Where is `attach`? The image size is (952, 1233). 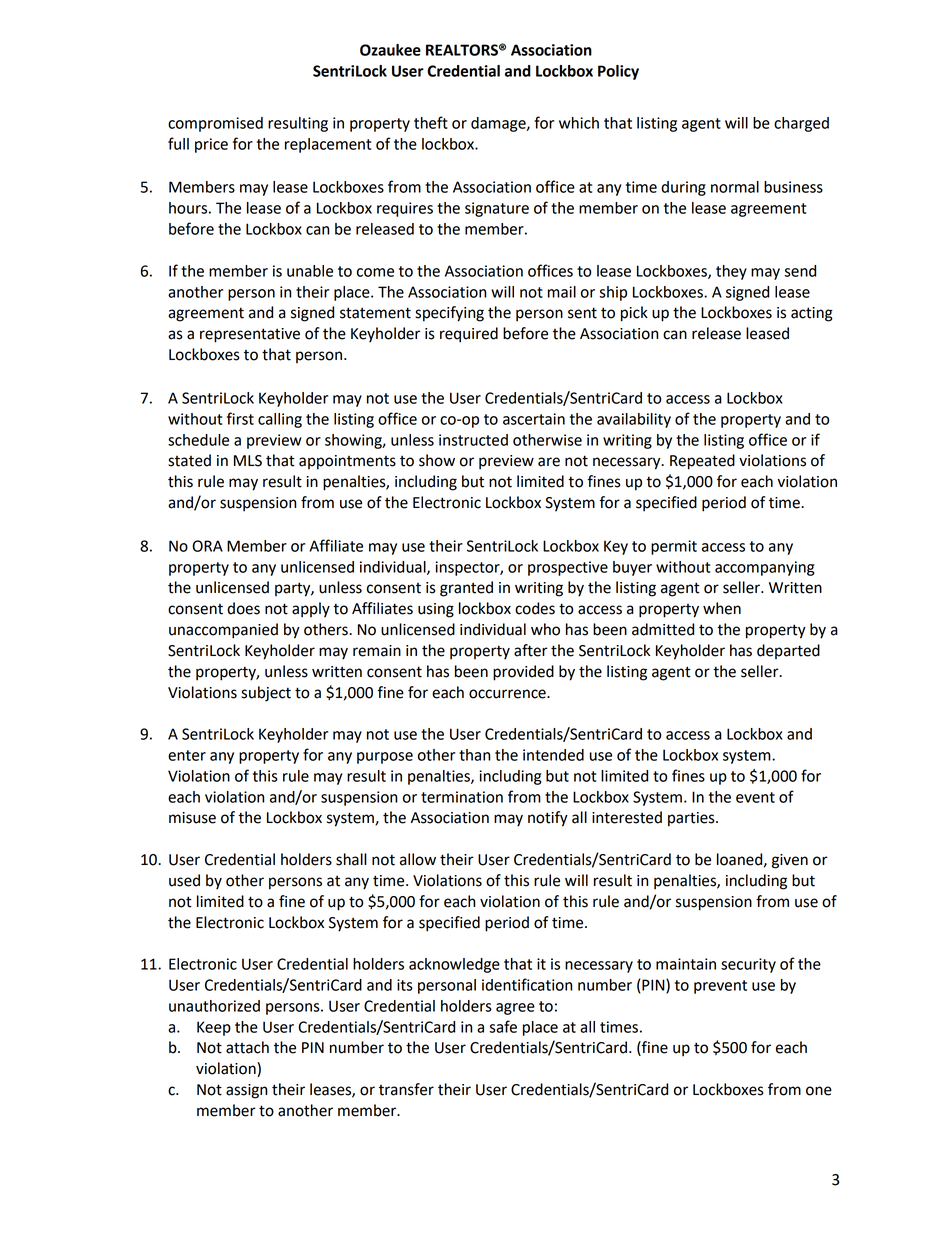 attach is located at coordinates (247, 1047).
